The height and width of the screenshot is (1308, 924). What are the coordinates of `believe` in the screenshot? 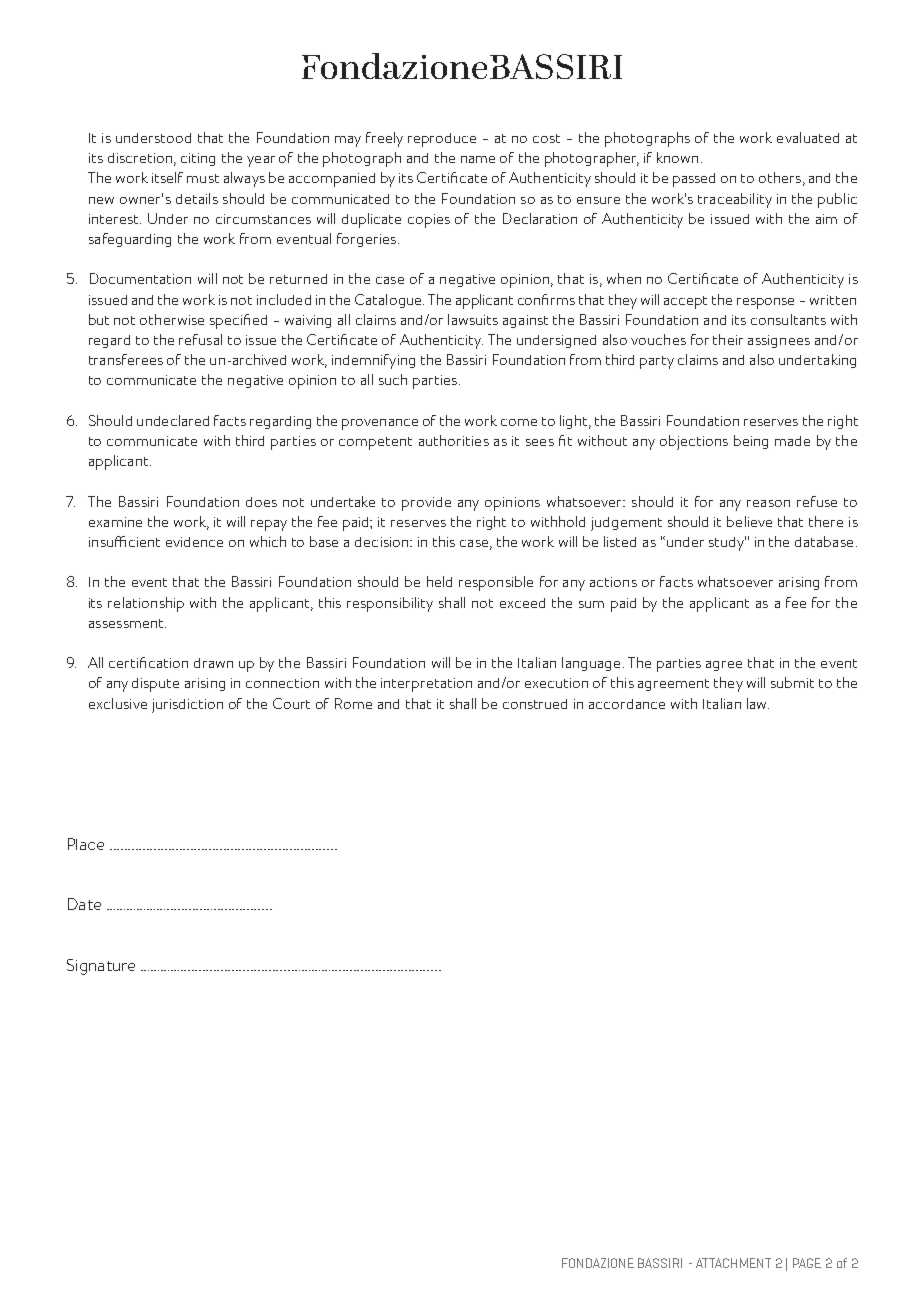 It's located at (749, 521).
